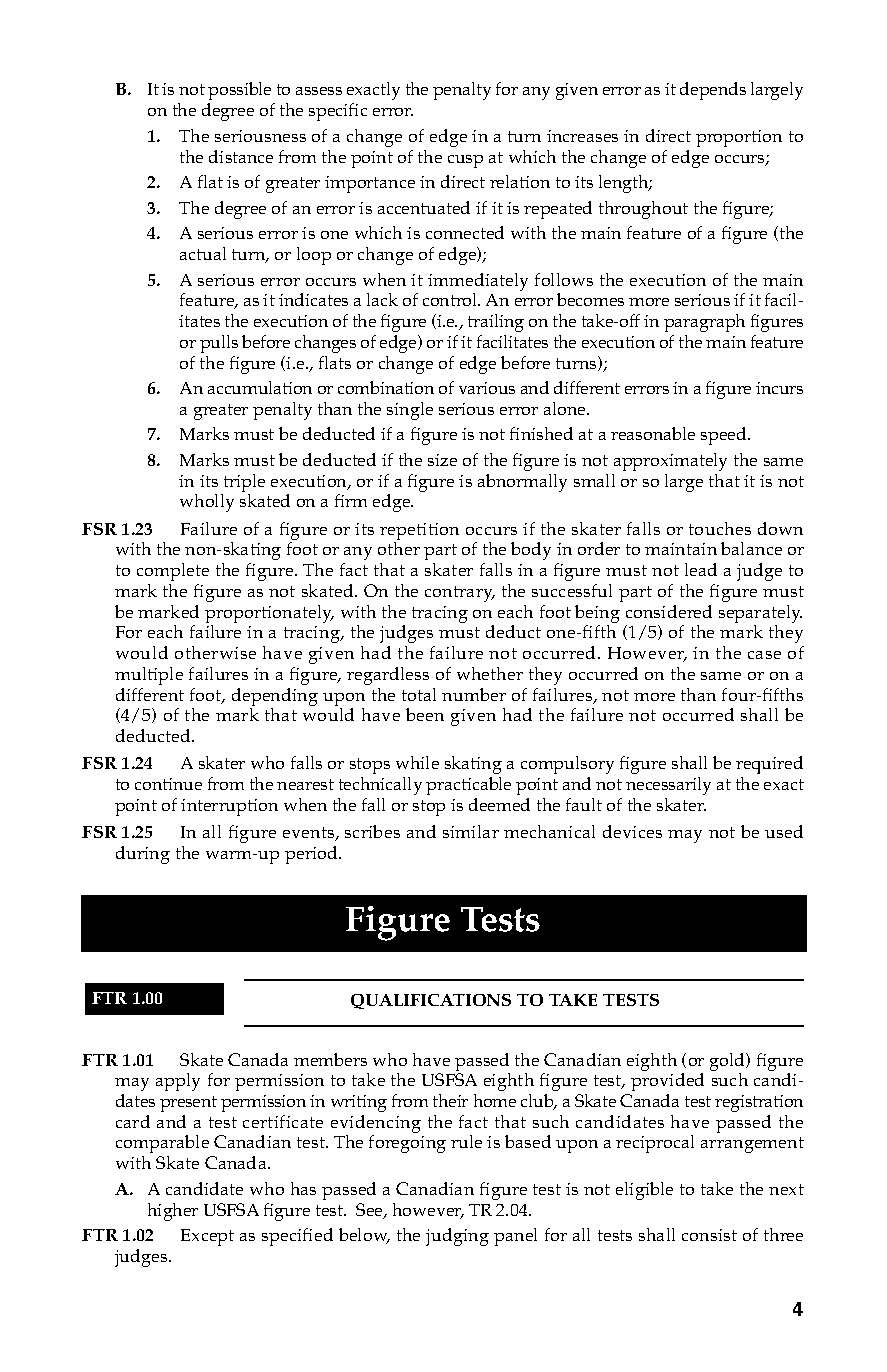 The image size is (887, 1372). I want to click on depends, so click(713, 91).
